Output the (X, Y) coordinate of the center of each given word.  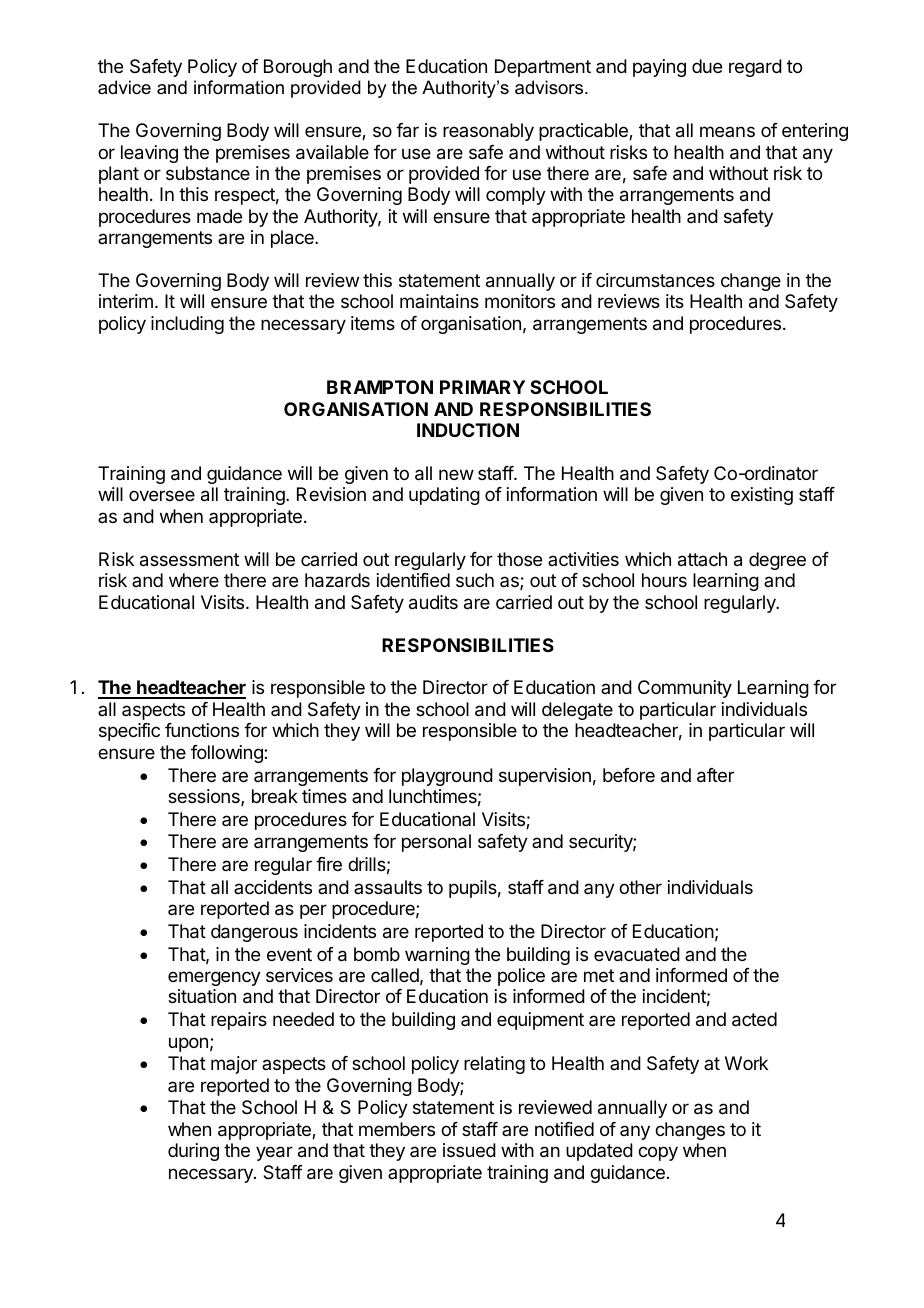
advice (124, 87)
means (727, 131)
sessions (205, 797)
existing (762, 496)
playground (447, 777)
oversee (162, 495)
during (193, 1152)
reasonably (488, 132)
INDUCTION (468, 430)
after (715, 775)
